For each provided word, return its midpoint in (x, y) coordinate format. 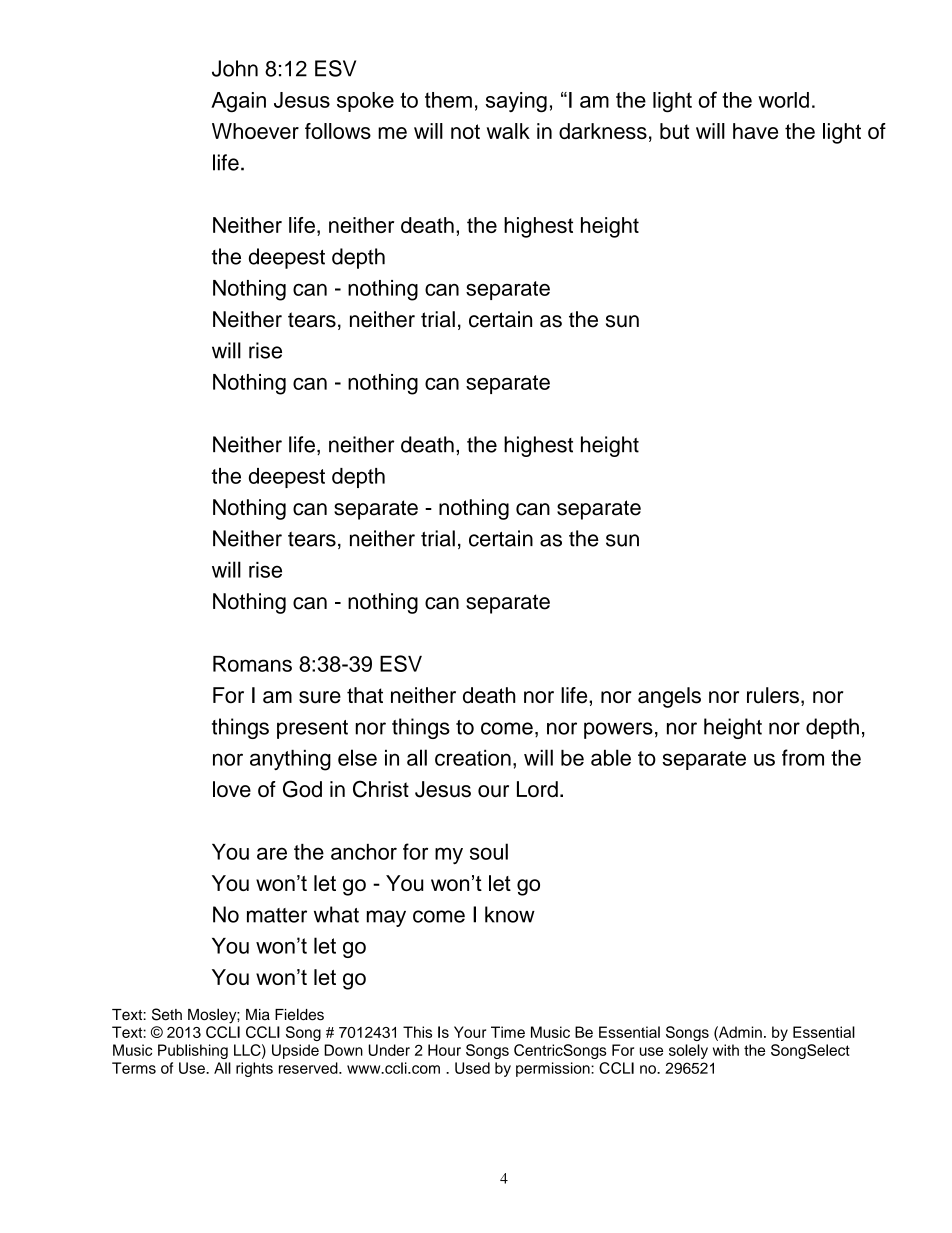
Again (238, 102)
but (674, 131)
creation (473, 757)
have (755, 131)
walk (508, 131)
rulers (773, 695)
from (803, 757)
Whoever (255, 131)
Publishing (193, 1051)
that (365, 695)
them (448, 100)
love (232, 789)
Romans (252, 664)
